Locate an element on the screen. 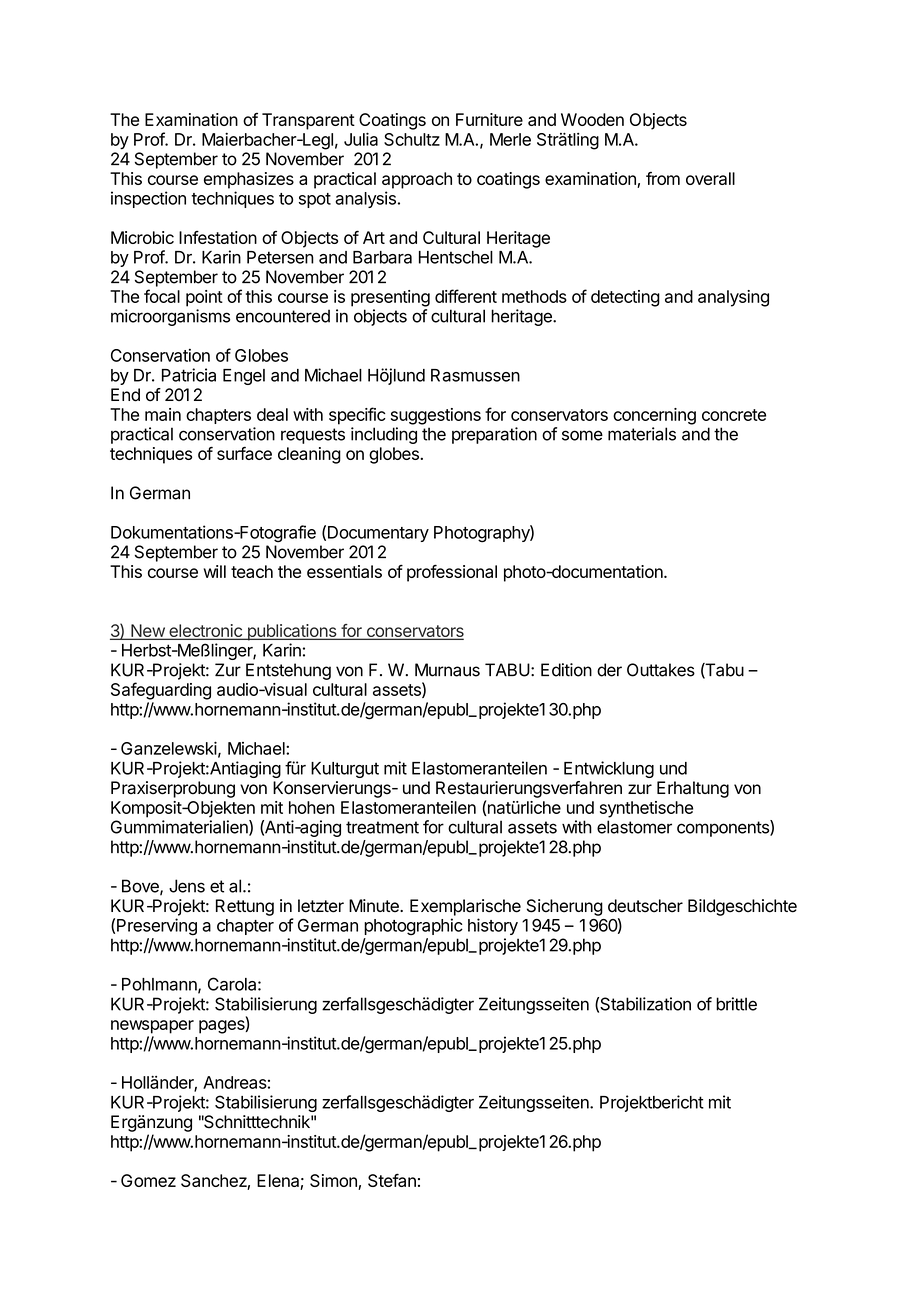 Image resolution: width=924 pixels, height=1308 pixels. from is located at coordinates (663, 178).
